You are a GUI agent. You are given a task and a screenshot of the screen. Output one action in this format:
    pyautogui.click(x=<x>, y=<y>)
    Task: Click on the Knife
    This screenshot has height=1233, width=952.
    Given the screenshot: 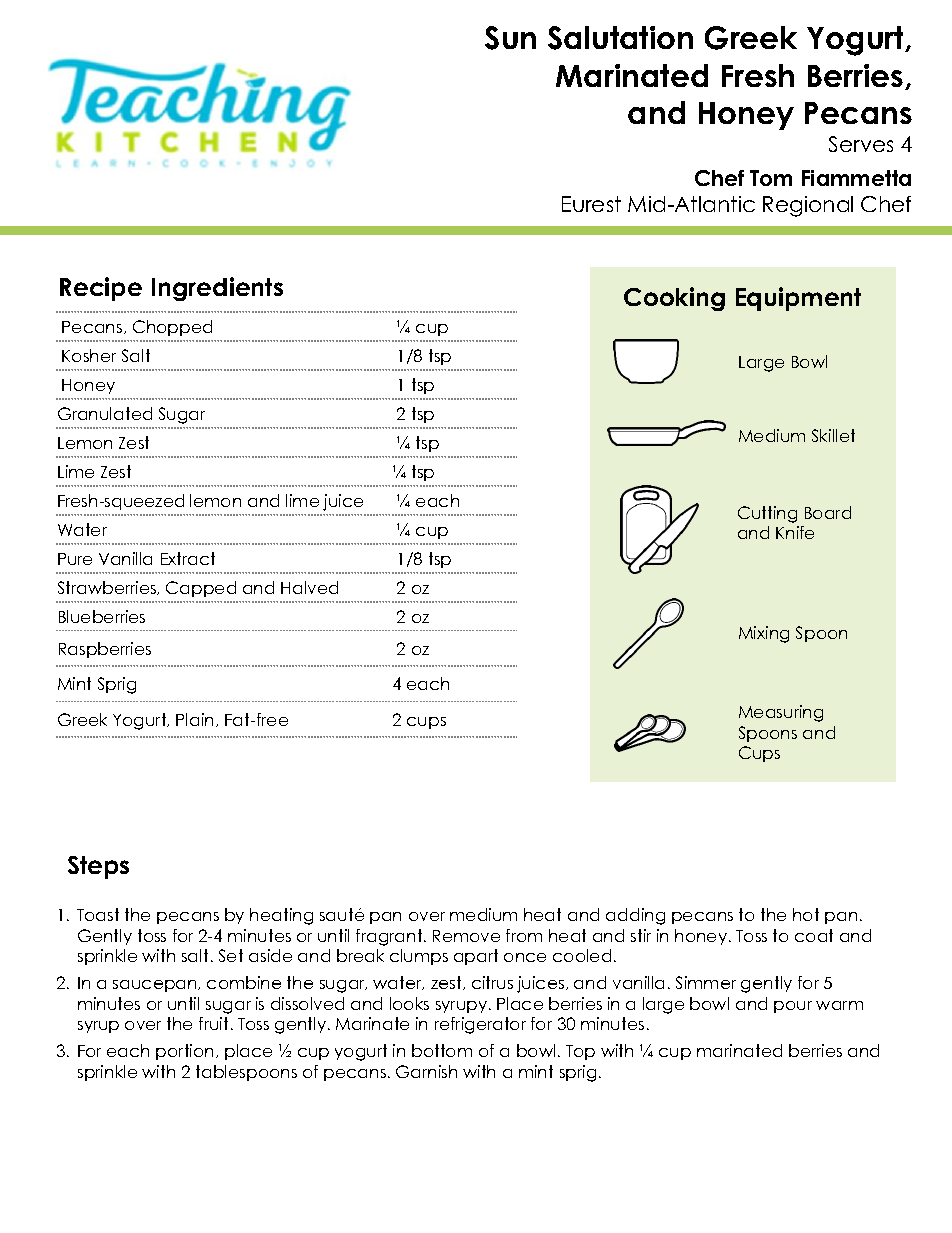 What is the action you would take?
    pyautogui.click(x=795, y=532)
